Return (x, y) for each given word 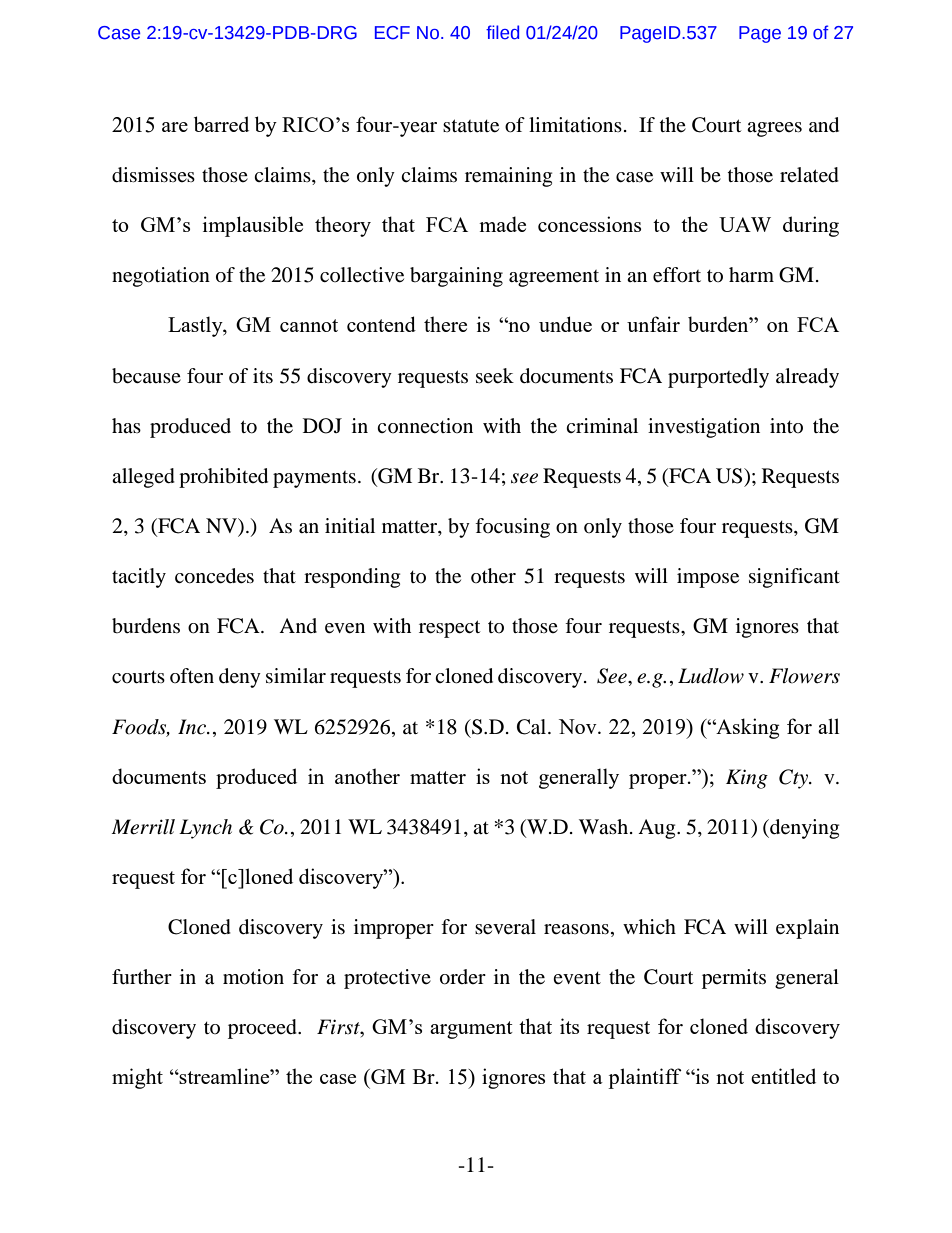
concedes (214, 576)
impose (708, 578)
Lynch (205, 829)
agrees (774, 129)
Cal (533, 727)
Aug (658, 829)
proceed (263, 1029)
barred (221, 124)
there (445, 324)
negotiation (161, 277)
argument (471, 1030)
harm (751, 274)
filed (502, 32)
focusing (512, 528)
